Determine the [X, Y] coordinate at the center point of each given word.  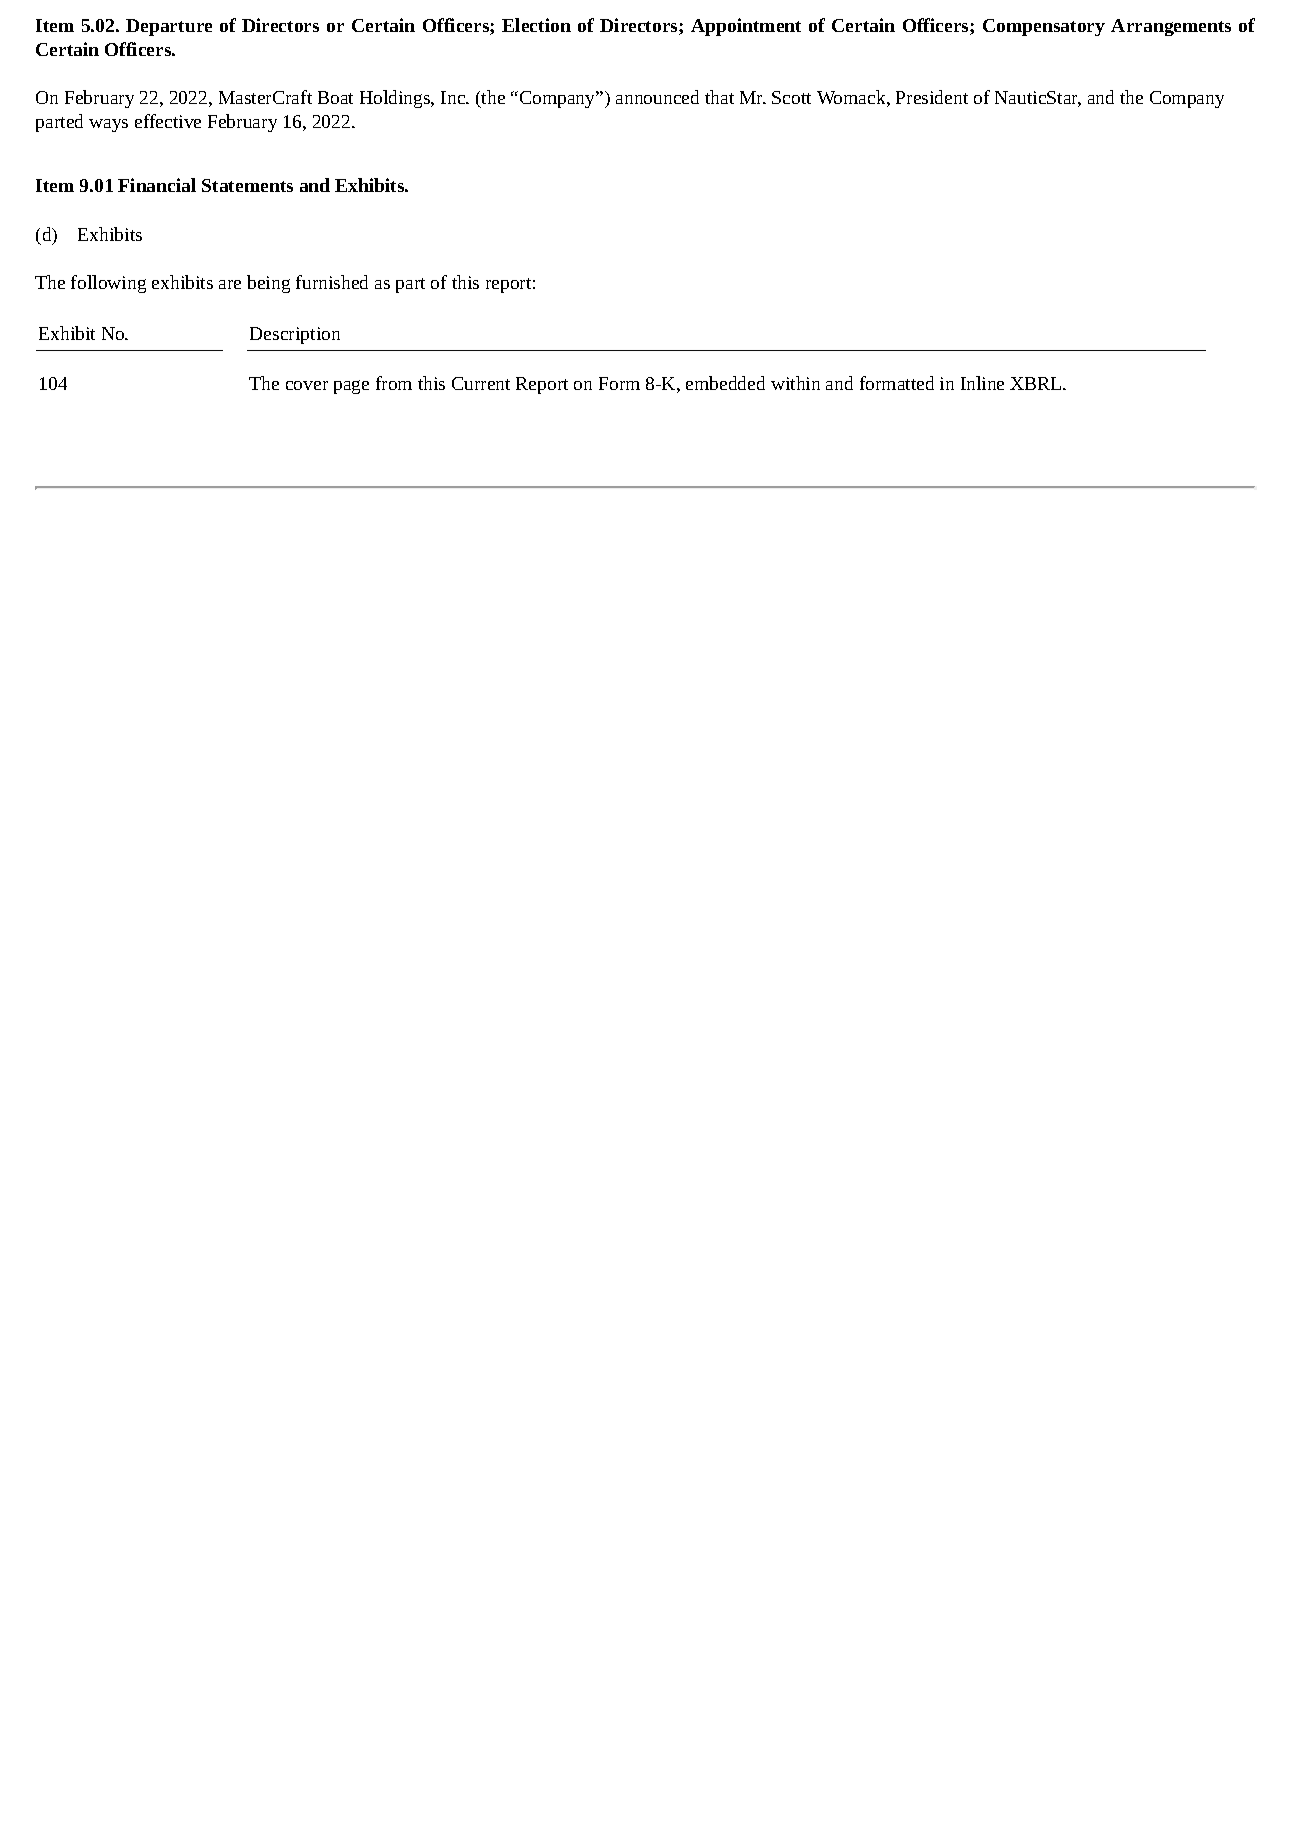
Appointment [746, 27]
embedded [725, 383]
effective [168, 121]
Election [536, 25]
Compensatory [1044, 27]
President [932, 97]
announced [657, 97]
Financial [157, 185]
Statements [247, 185]
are [230, 284]
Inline [982, 383]
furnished [332, 282]
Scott [791, 97]
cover [307, 385]
